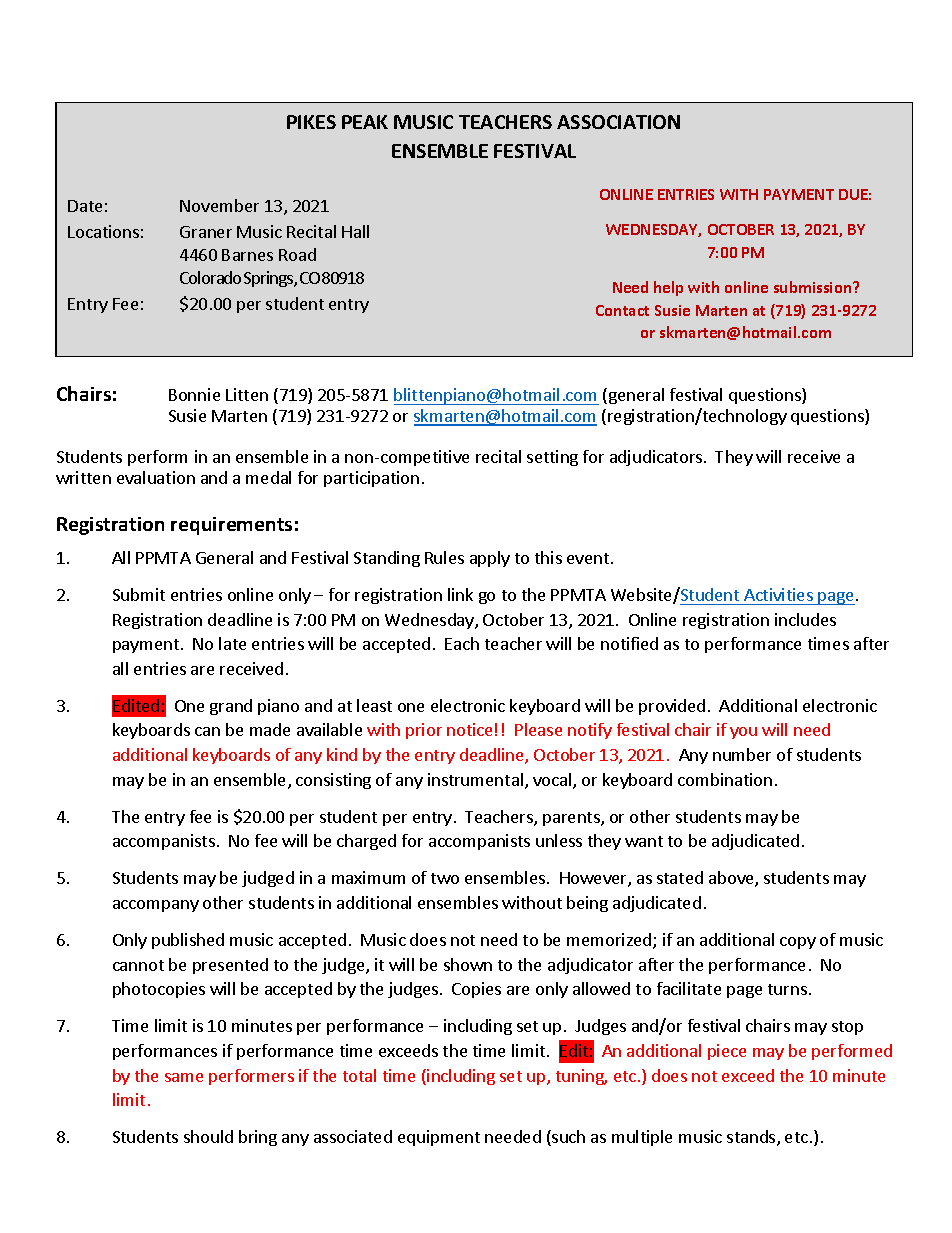 Image resolution: width=952 pixels, height=1233 pixels. What do you see at coordinates (475, 779) in the screenshot?
I see `instrumental` at bounding box center [475, 779].
